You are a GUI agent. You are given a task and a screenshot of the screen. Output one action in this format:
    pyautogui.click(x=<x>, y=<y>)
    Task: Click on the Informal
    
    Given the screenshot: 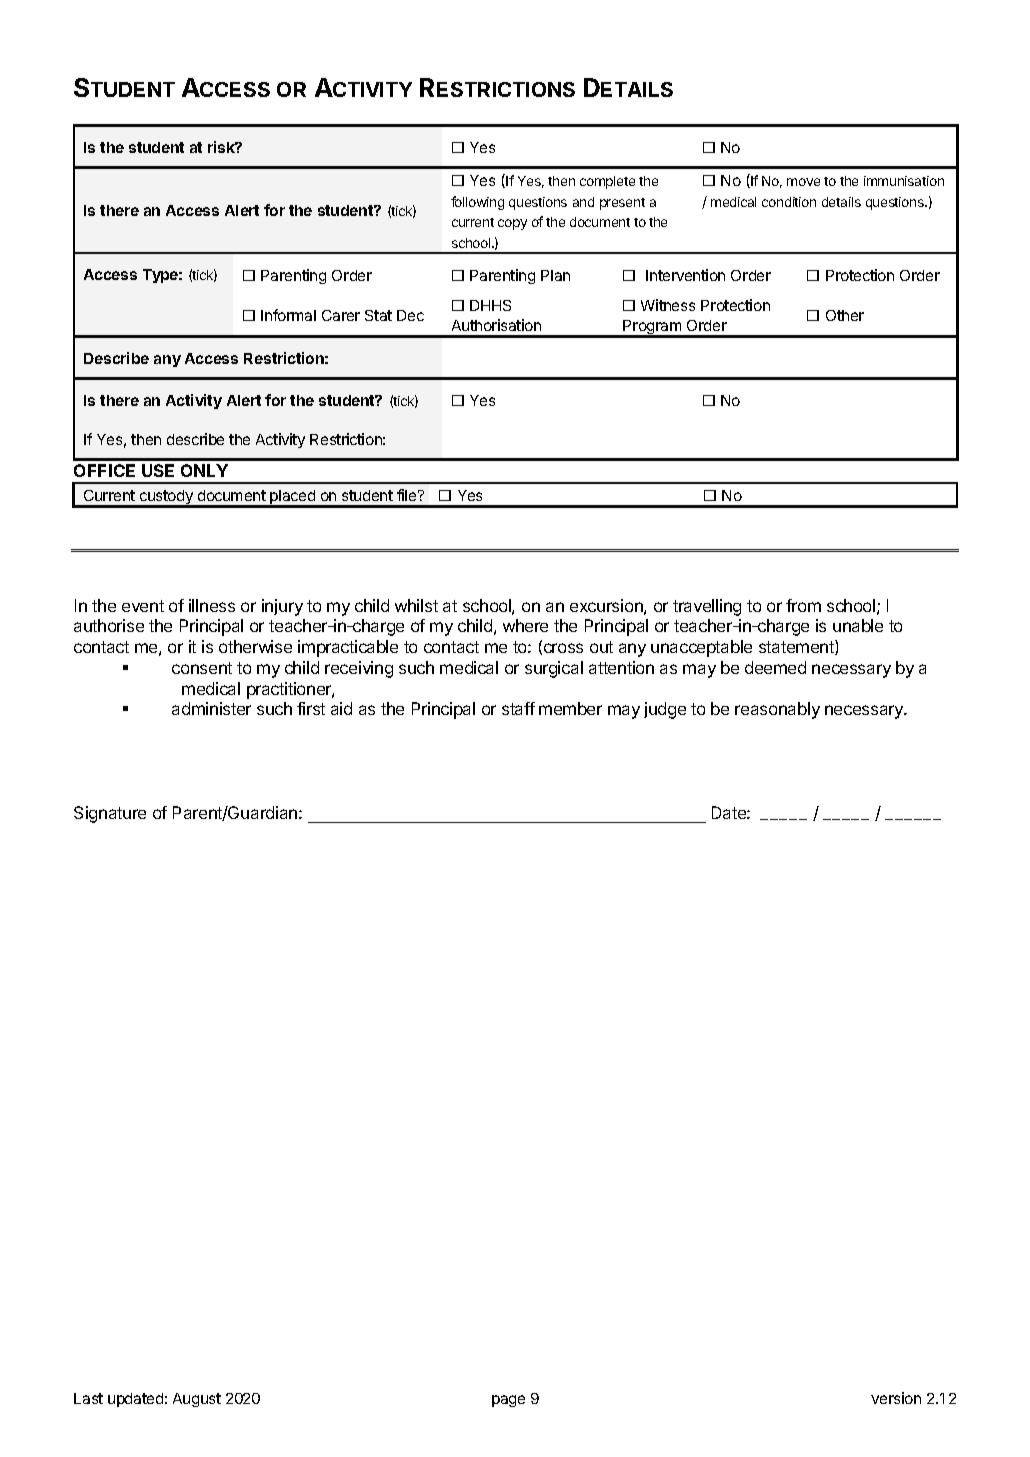 What is the action you would take?
    pyautogui.click(x=288, y=315)
